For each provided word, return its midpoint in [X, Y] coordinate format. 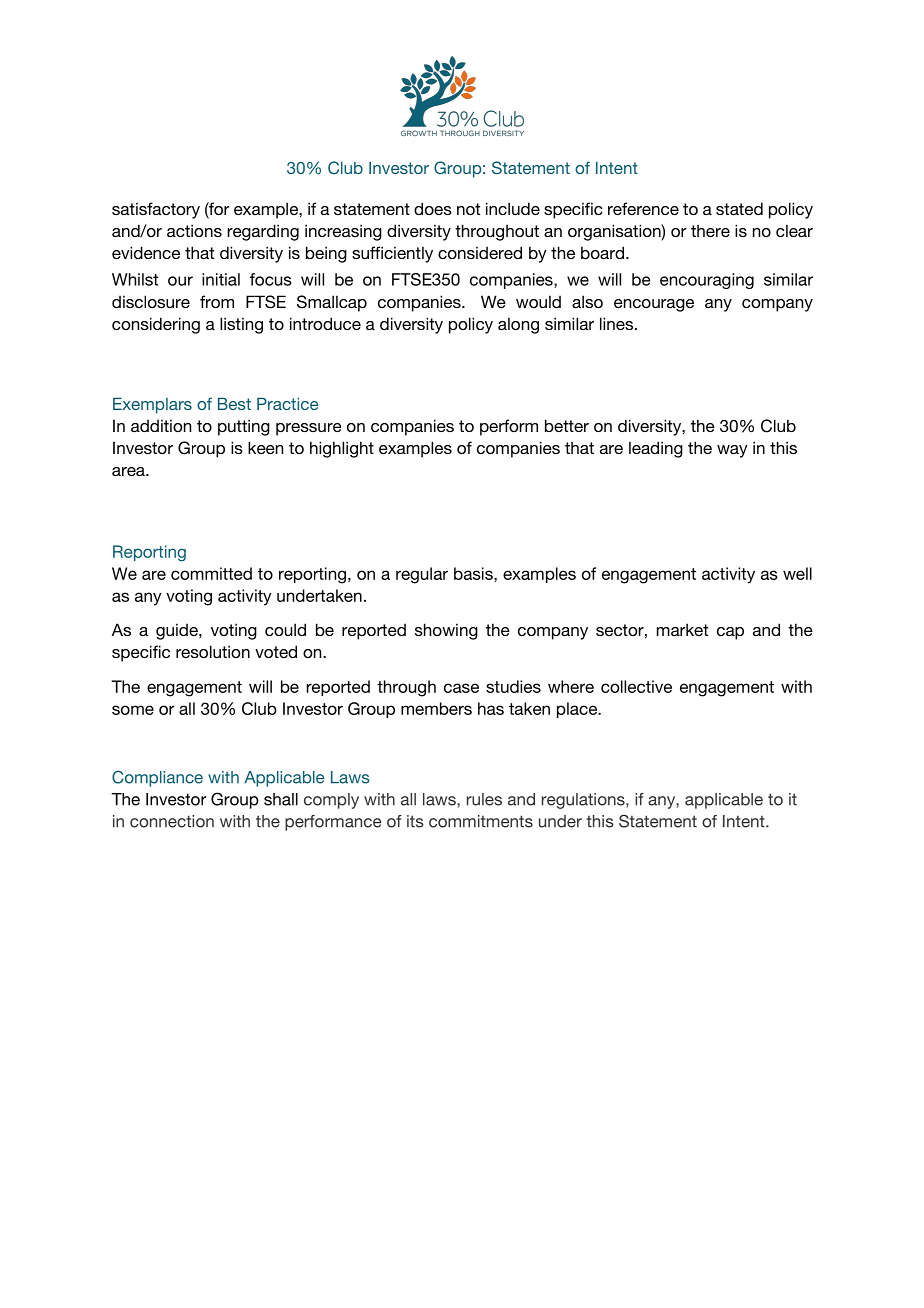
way [732, 451]
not [468, 209]
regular [422, 575]
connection [172, 821]
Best [234, 404]
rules [484, 799]
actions [194, 230]
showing [446, 631]
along [518, 325]
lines [616, 323]
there [710, 230]
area [129, 471]
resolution [213, 651]
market [682, 629]
